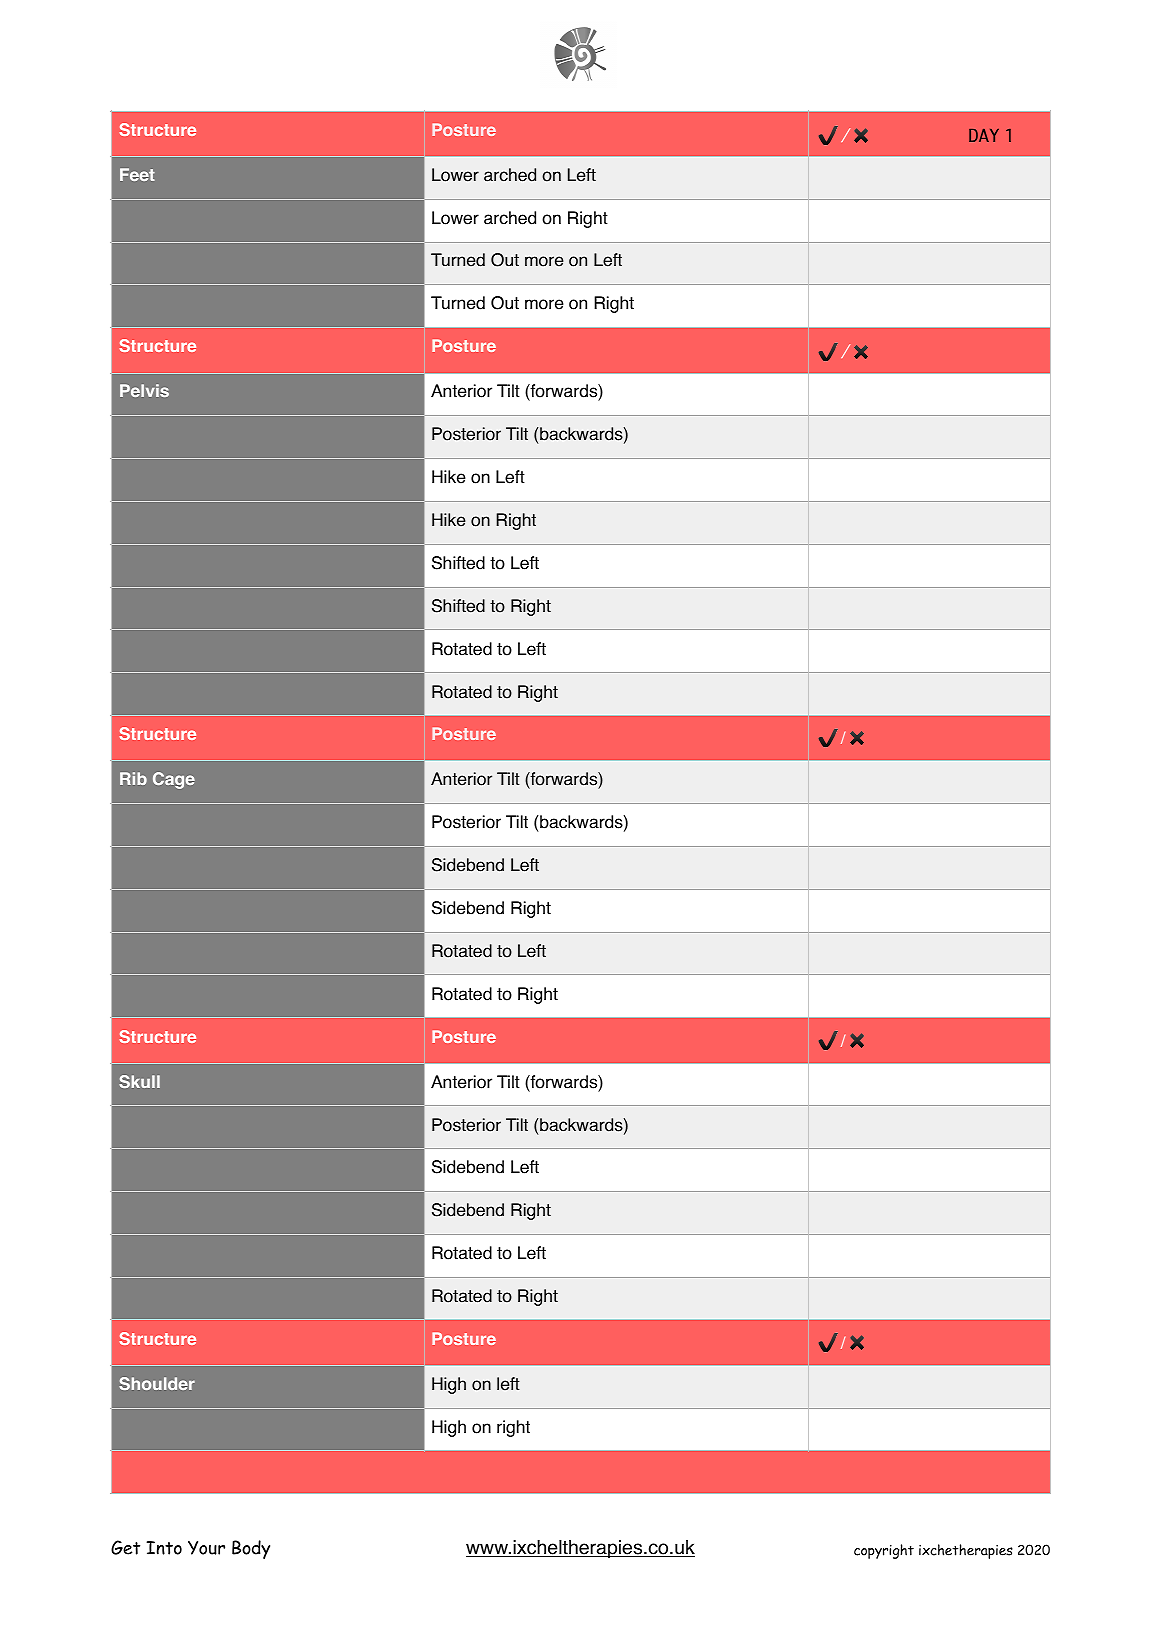 This page has height=1642, width=1161. Describe the element at coordinates (137, 174) in the page. I see `Feet` at that location.
